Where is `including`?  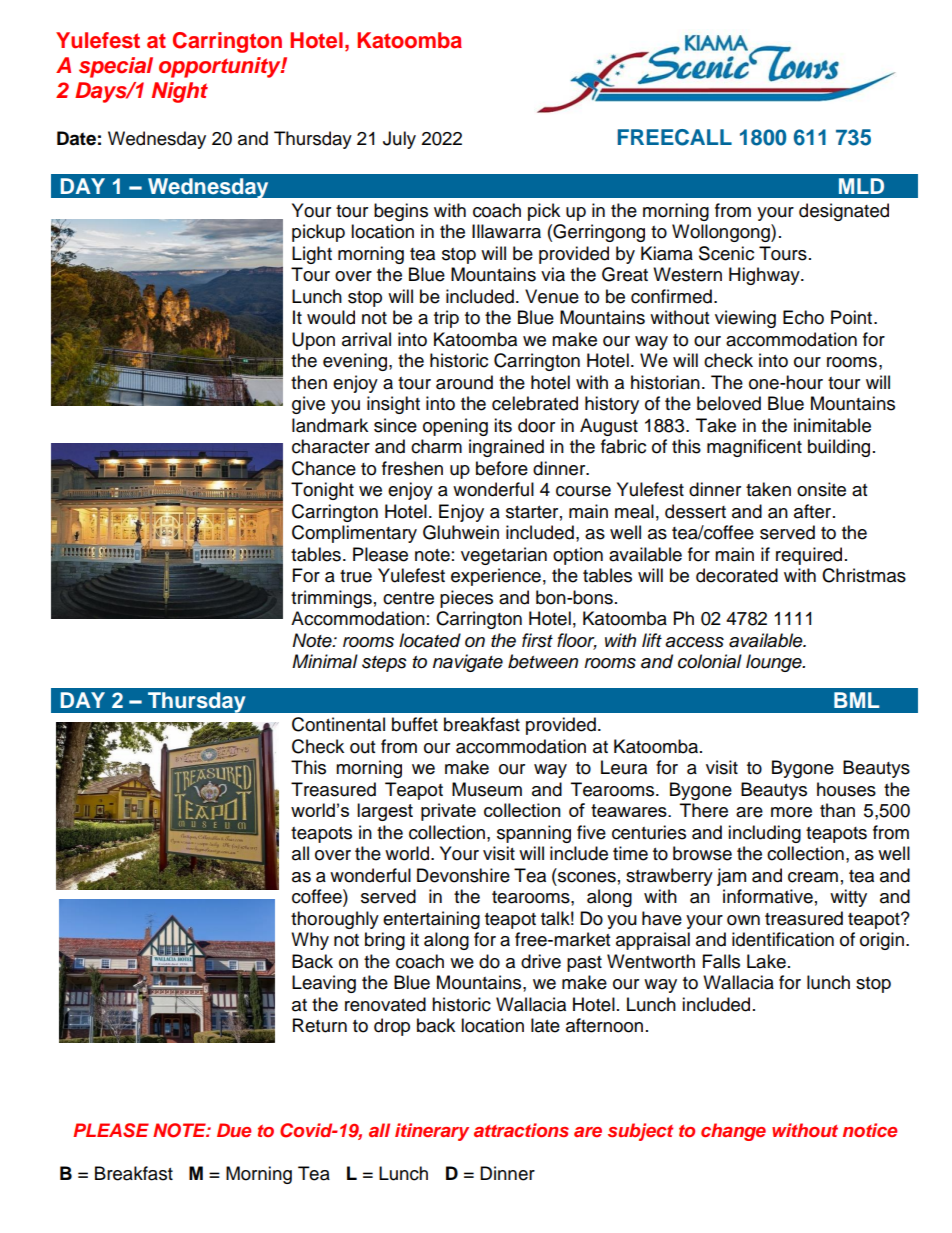
including is located at coordinates (764, 834).
